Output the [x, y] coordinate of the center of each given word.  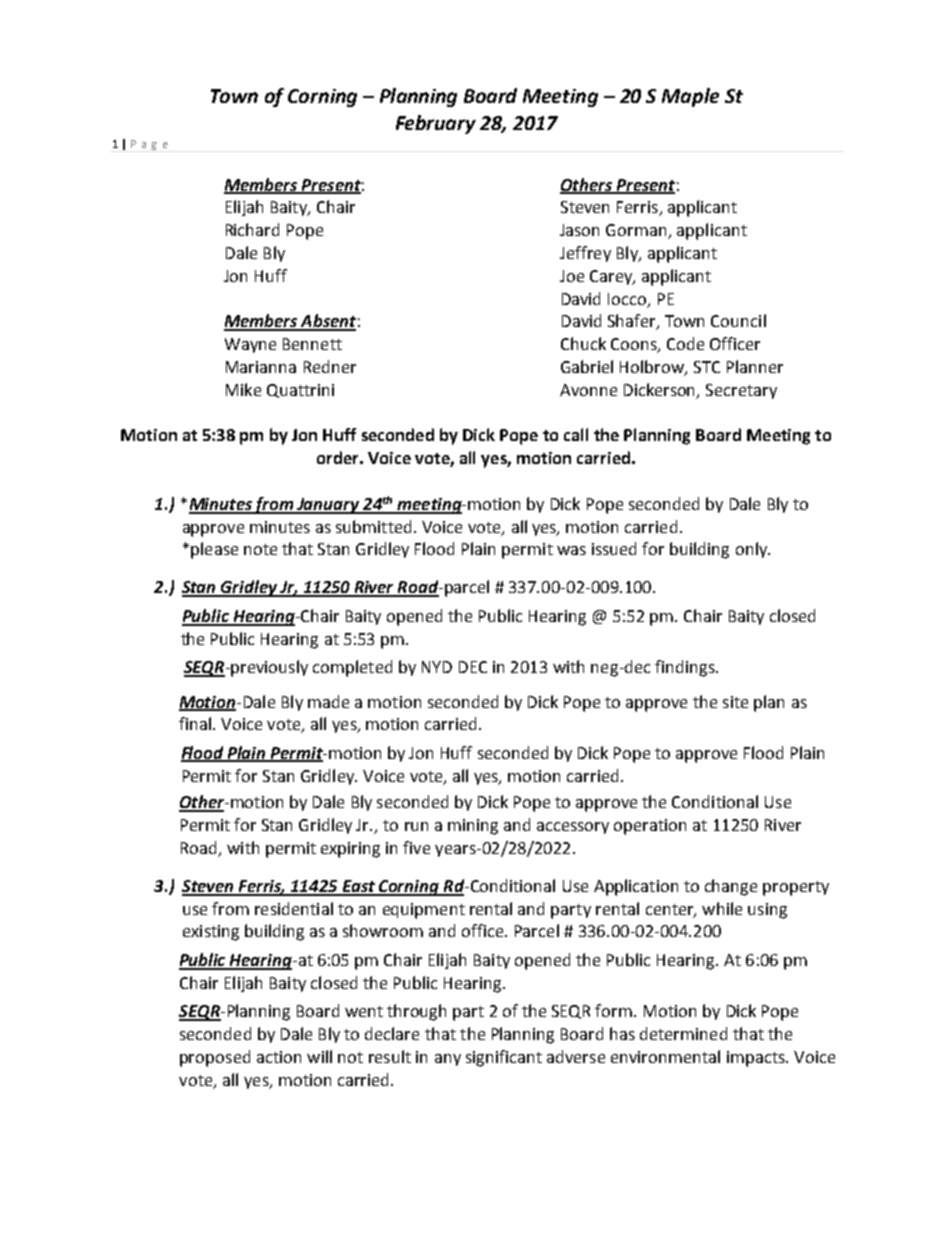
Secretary [741, 391]
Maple [690, 97]
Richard [252, 229]
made [328, 701]
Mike [243, 389]
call [576, 434]
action [279, 1057]
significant [504, 1058]
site [735, 702]
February [436, 124]
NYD [437, 667]
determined [683, 1033]
